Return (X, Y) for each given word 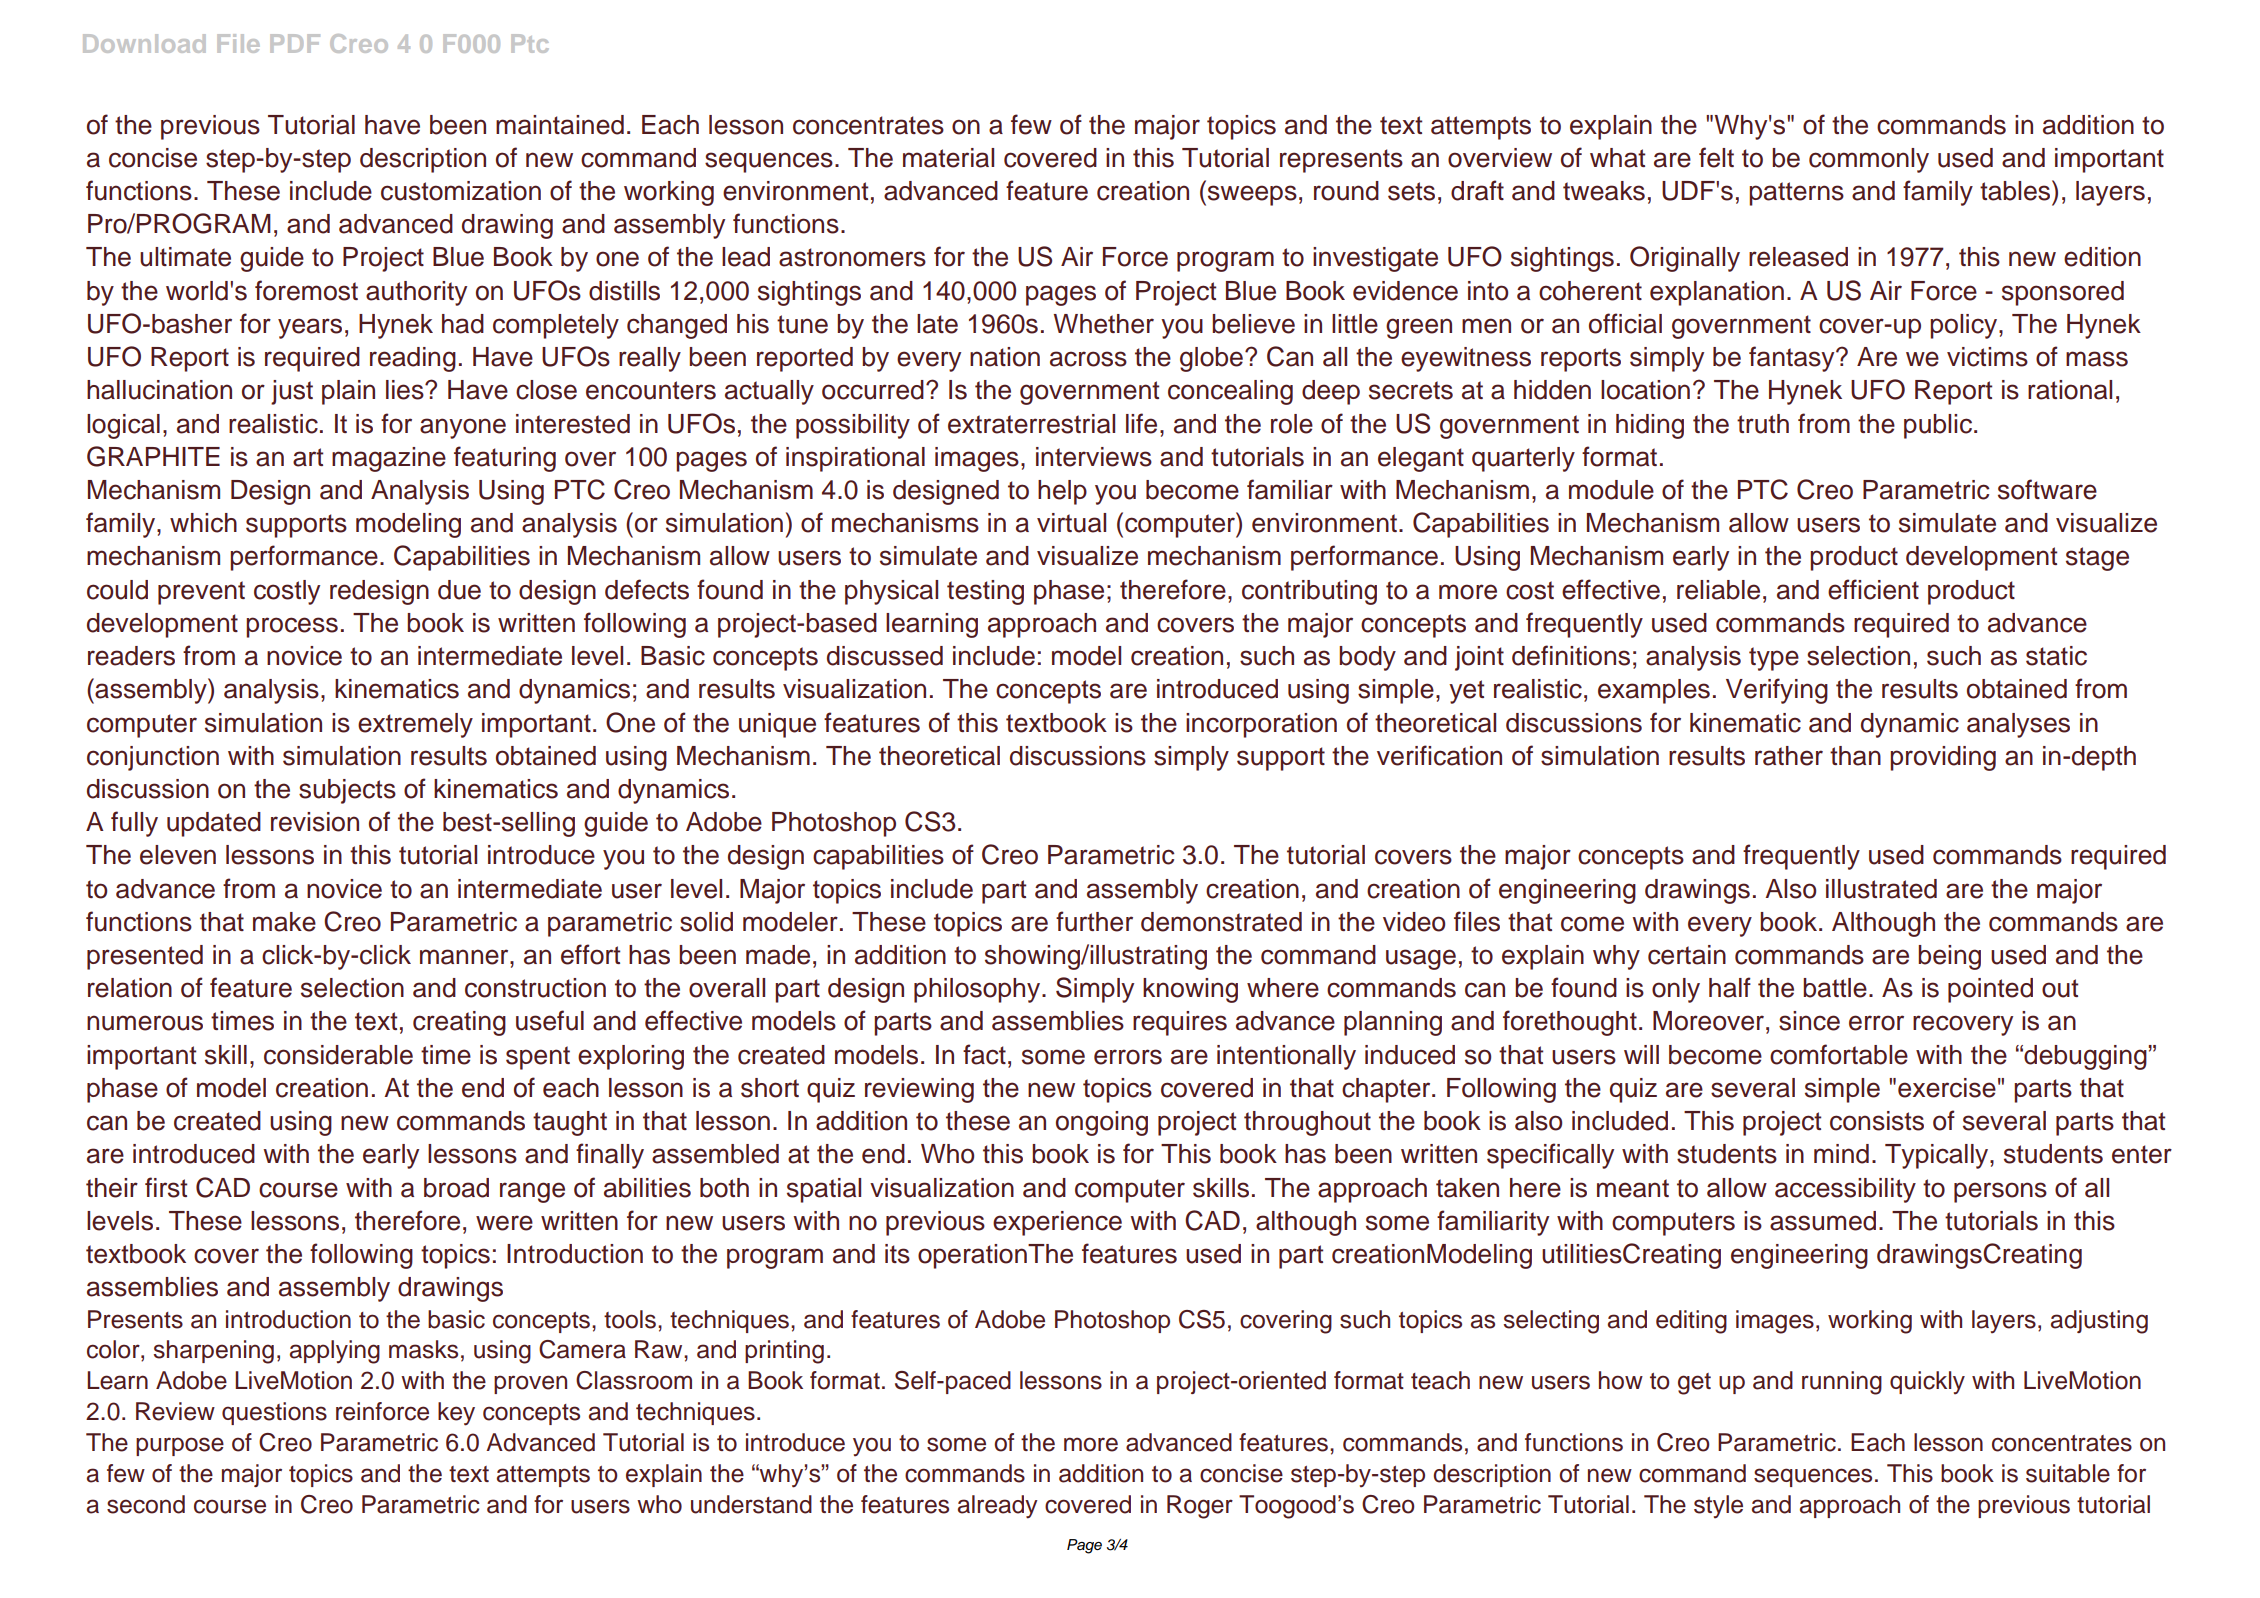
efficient (1873, 589)
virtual (1071, 523)
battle (1835, 988)
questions (274, 1413)
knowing (1190, 990)
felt (1716, 157)
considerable (338, 1055)
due (459, 590)
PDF (295, 43)
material (948, 158)
